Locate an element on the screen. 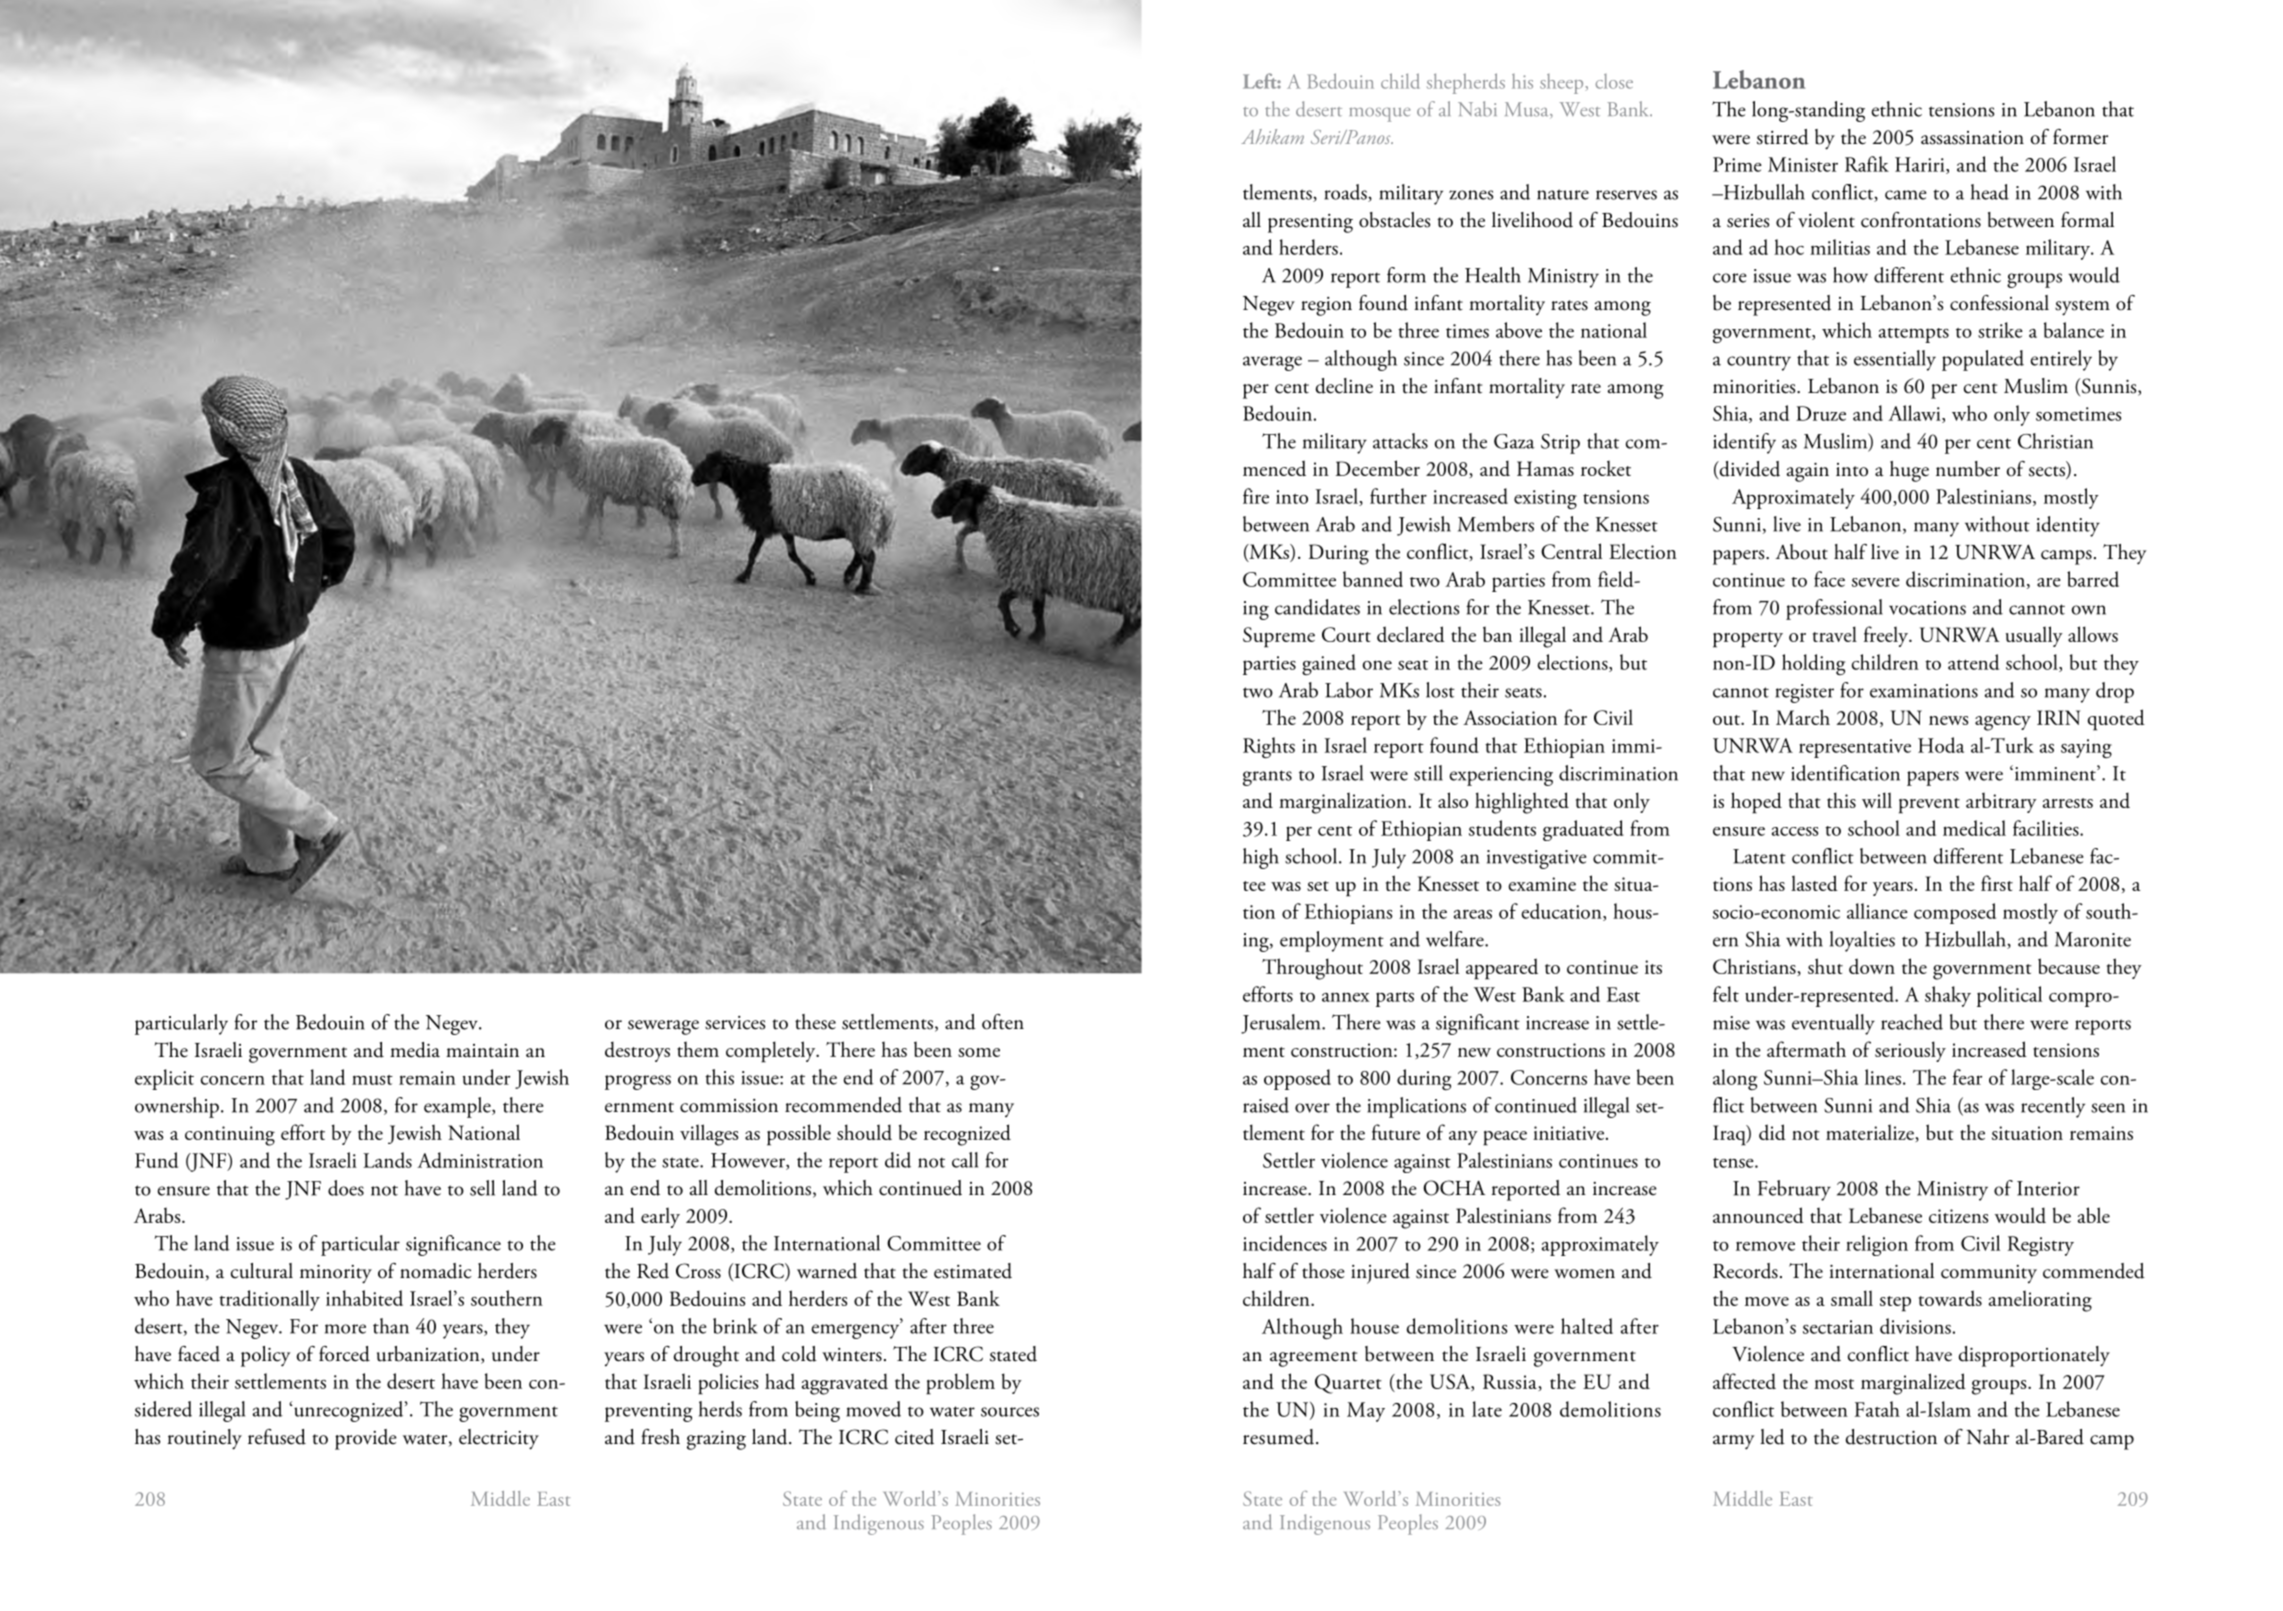 The height and width of the screenshot is (1611, 2283). Court is located at coordinates (1346, 634).
